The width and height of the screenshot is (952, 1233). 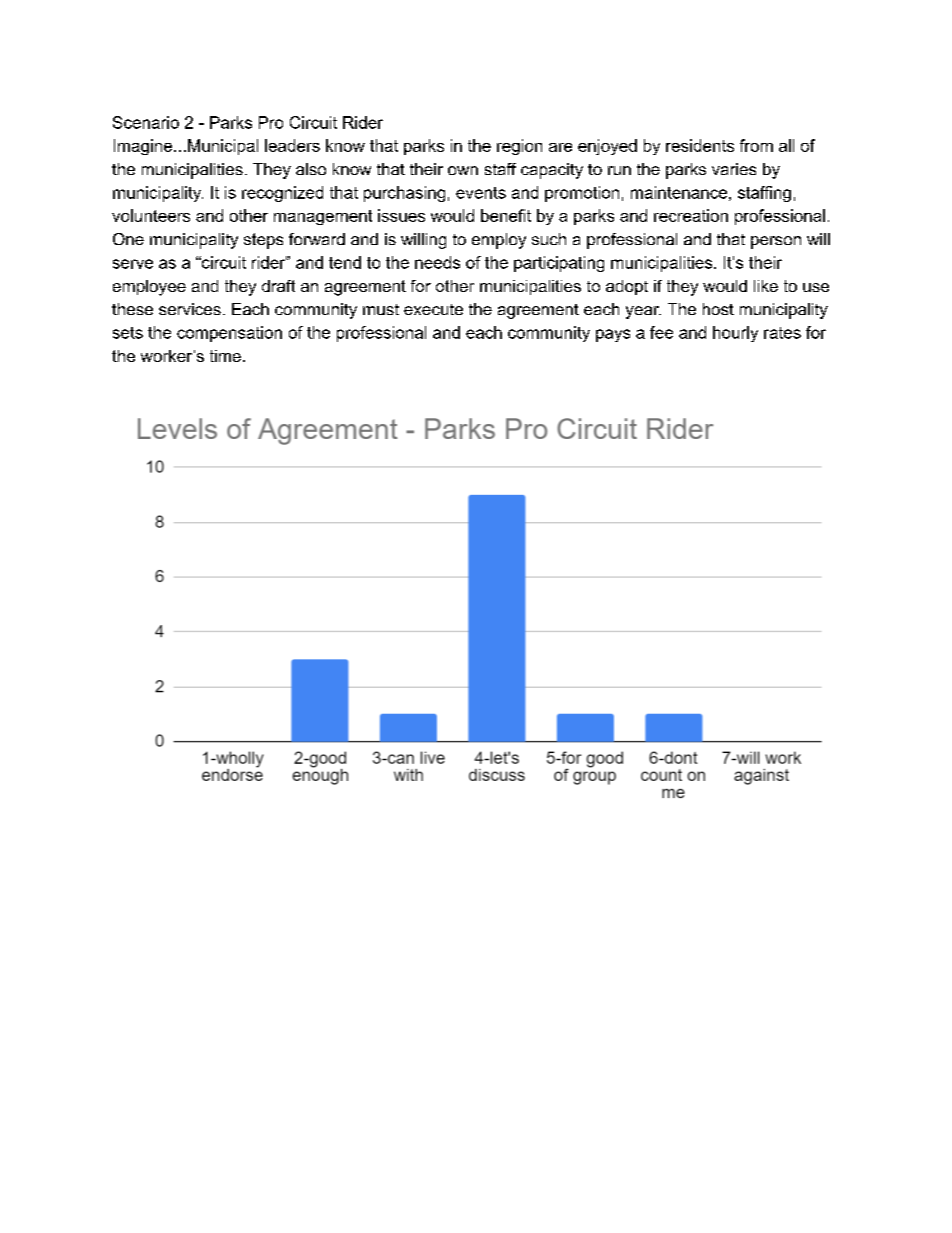 What do you see at coordinates (282, 194) in the screenshot?
I see `recognized` at bounding box center [282, 194].
